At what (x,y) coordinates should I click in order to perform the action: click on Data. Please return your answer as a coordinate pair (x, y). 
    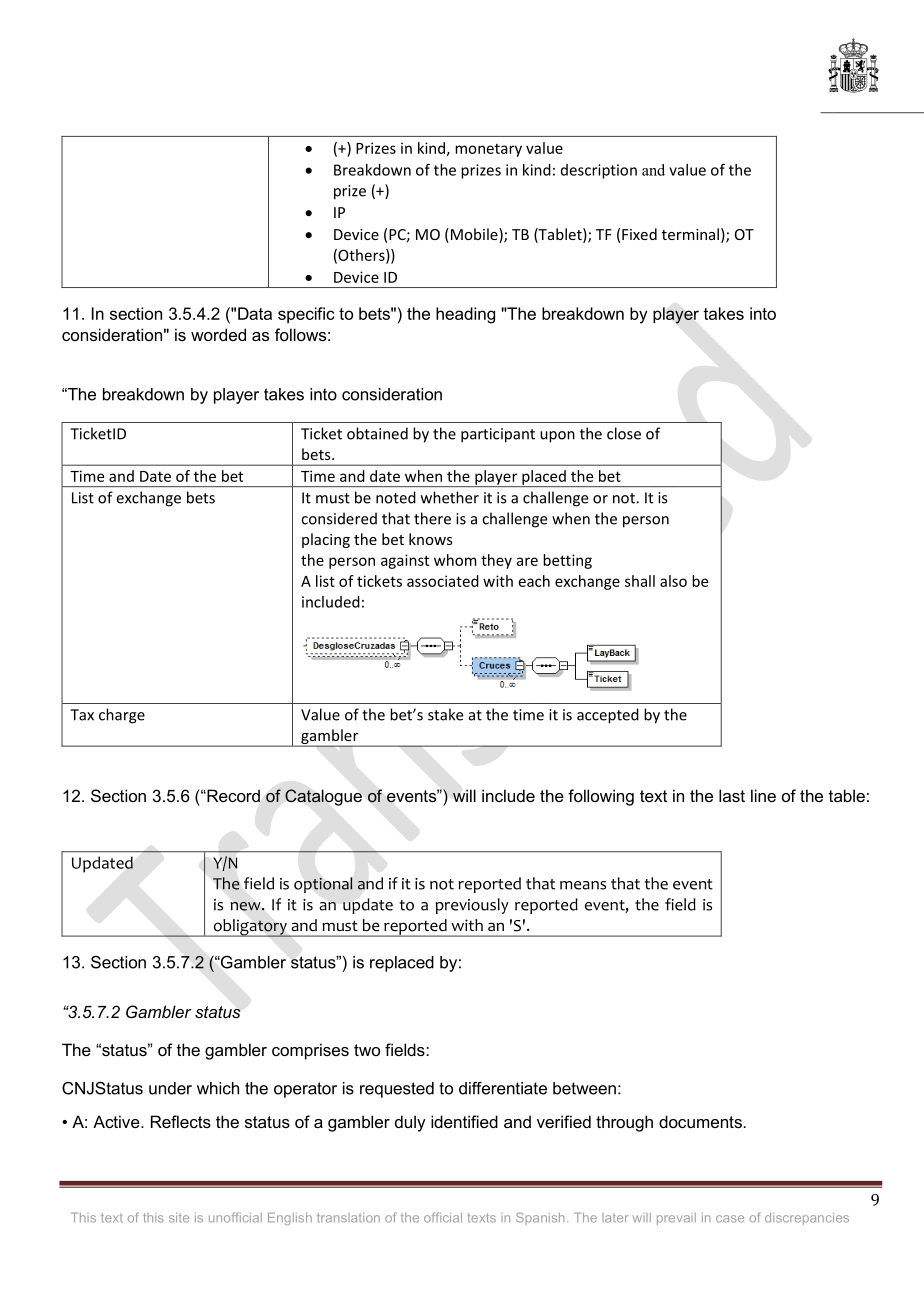
    Looking at the image, I should click on (255, 313).
